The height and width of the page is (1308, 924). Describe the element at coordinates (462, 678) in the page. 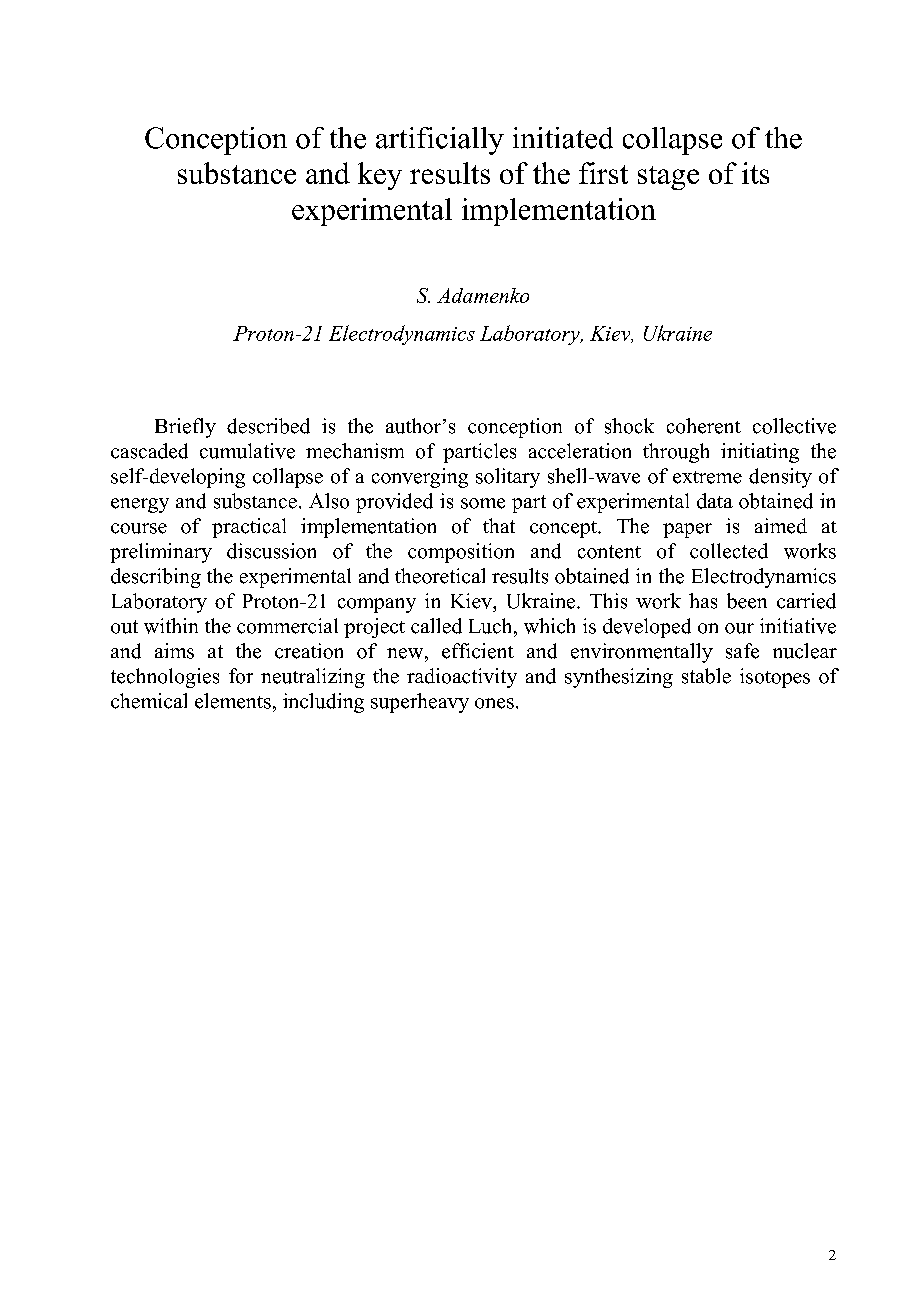

I see `radioactivity` at that location.
